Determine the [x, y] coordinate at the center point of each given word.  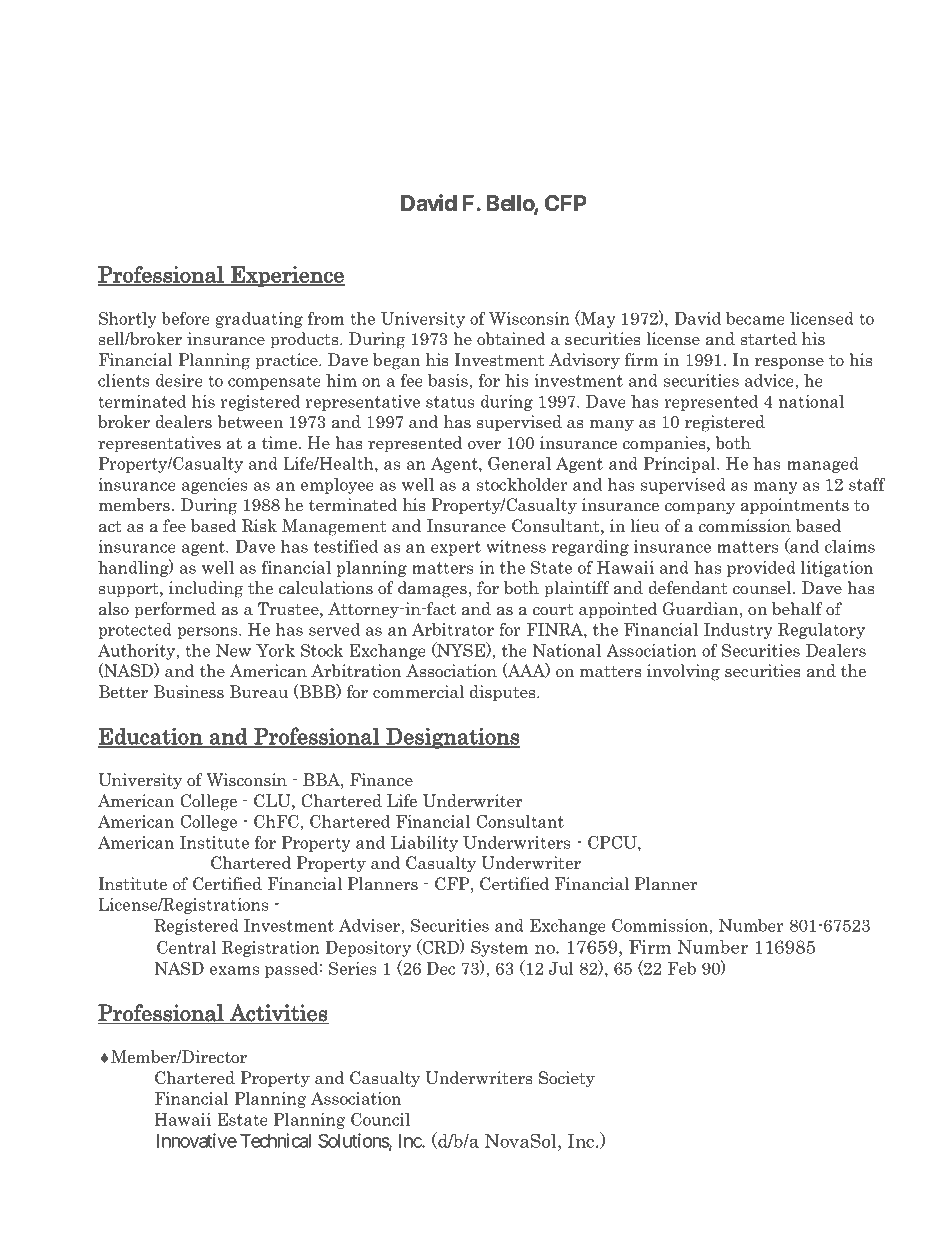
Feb [682, 968]
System [499, 949]
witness [516, 546]
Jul [561, 968]
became [755, 318]
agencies [214, 486]
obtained [511, 339]
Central [187, 947]
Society [567, 1079]
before [185, 318]
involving [683, 672]
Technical [275, 1140]
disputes [504, 693]
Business [189, 692]
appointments [795, 506]
